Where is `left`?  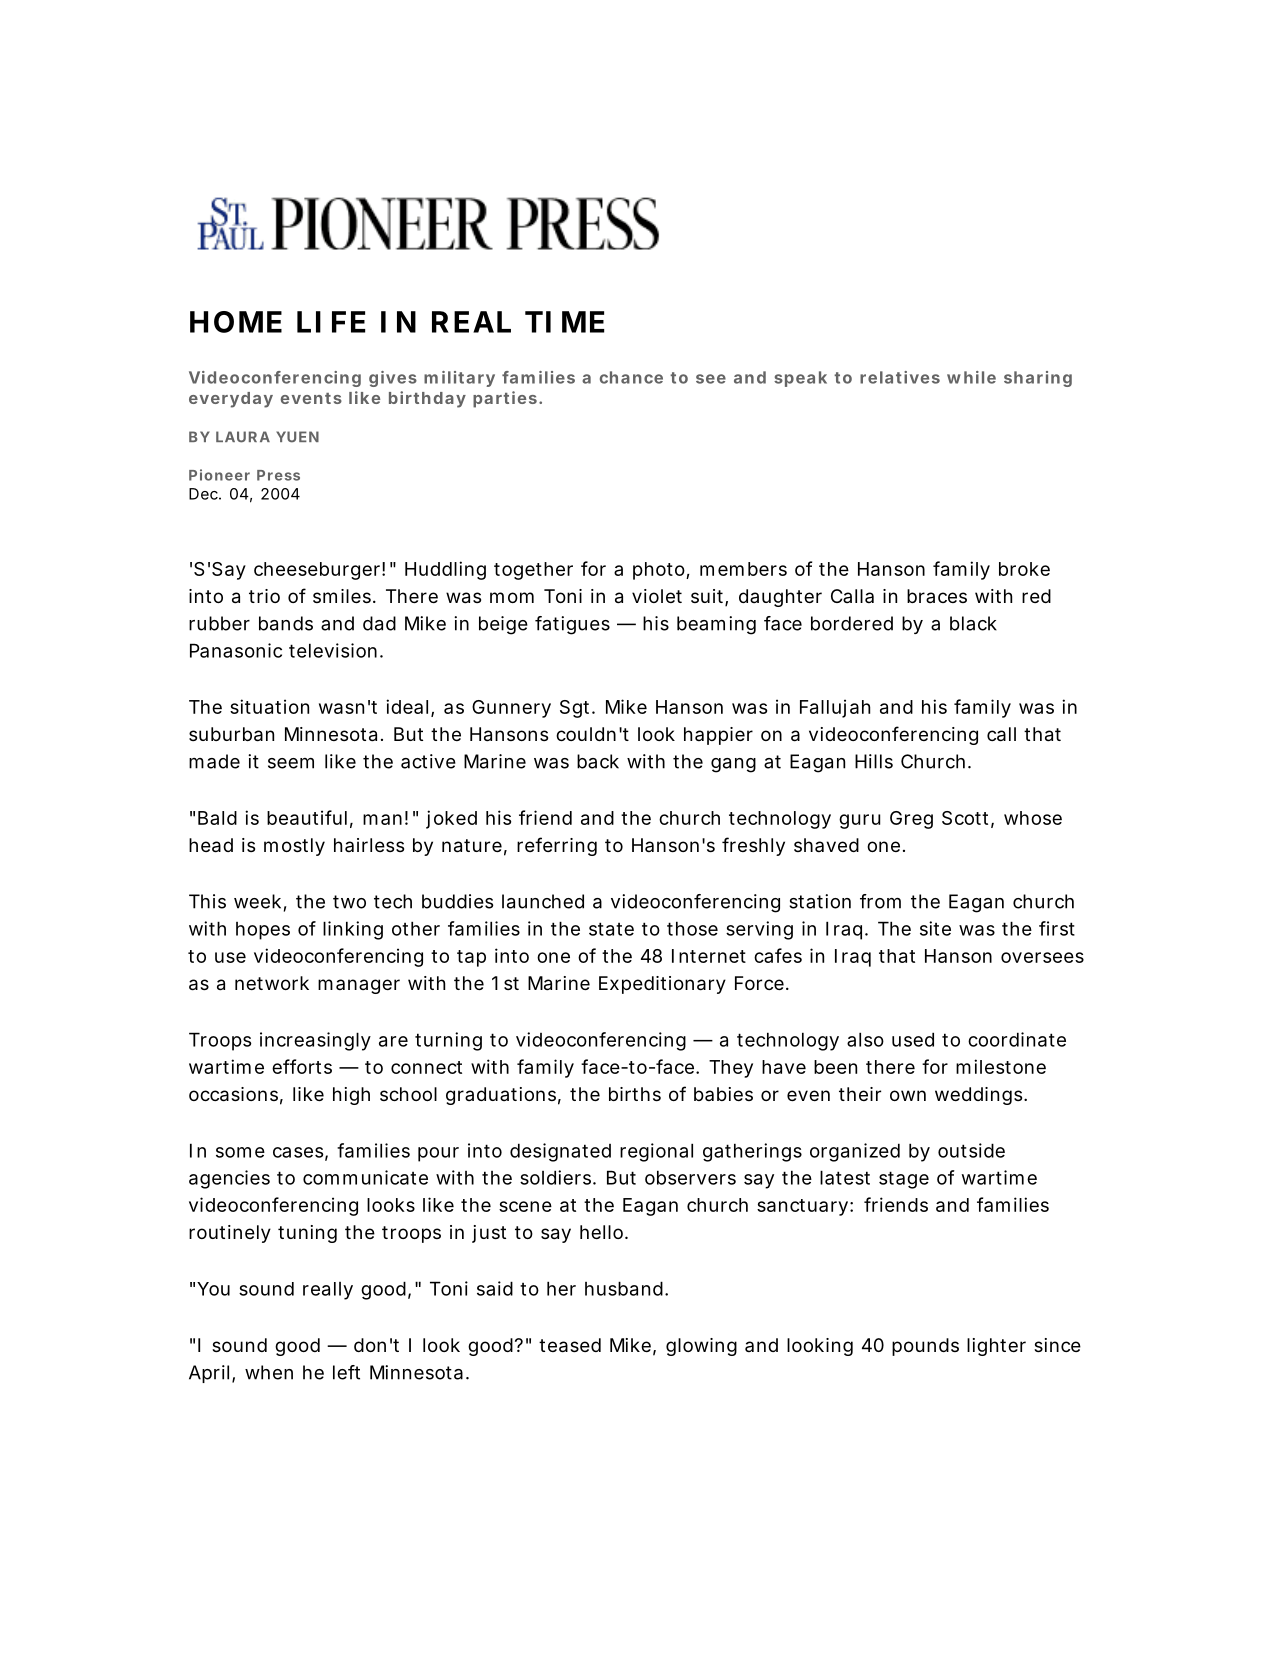 left is located at coordinates (346, 1372).
